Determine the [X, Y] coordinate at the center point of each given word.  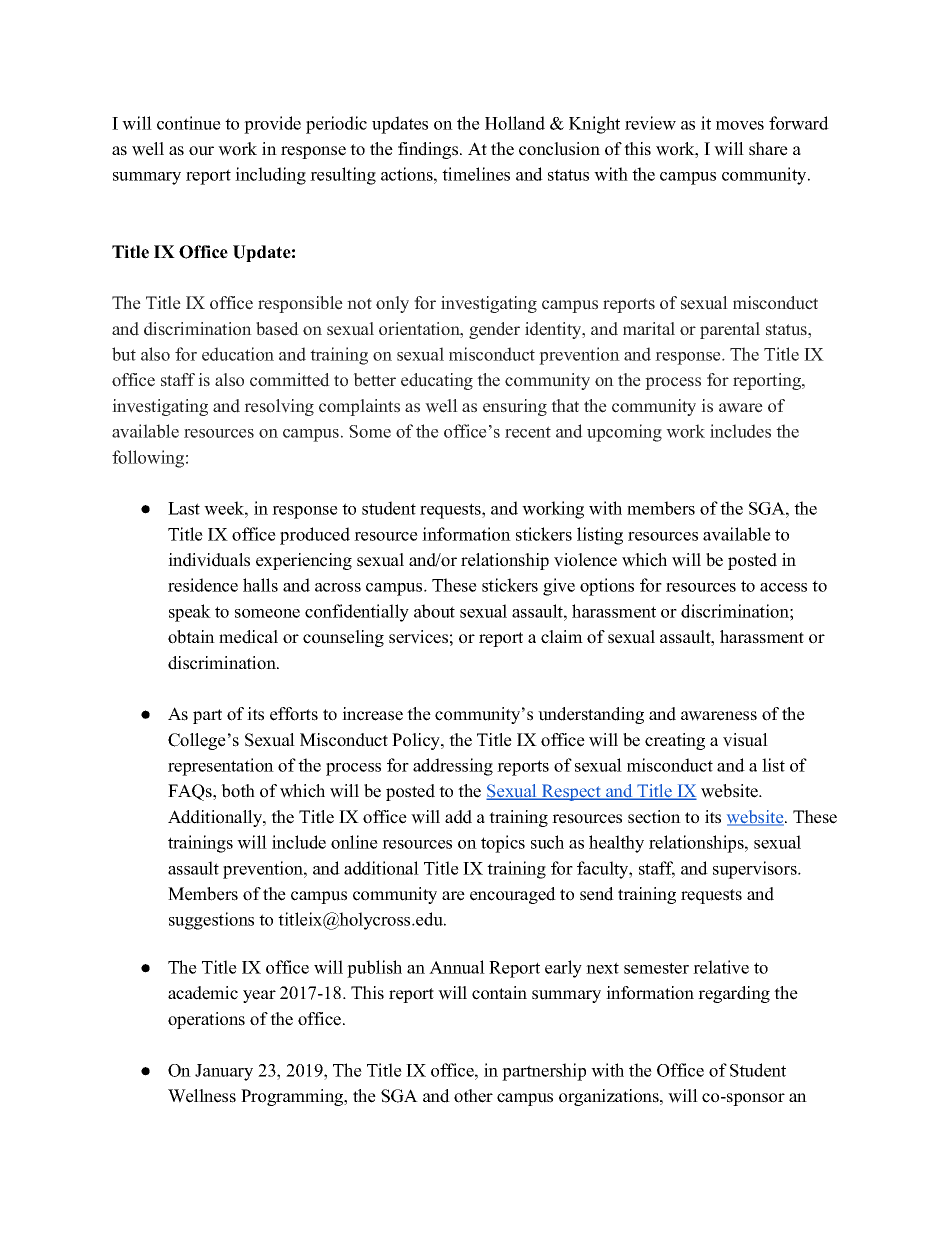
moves [740, 125]
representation [221, 767]
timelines [476, 174]
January [224, 1072]
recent [528, 432]
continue [189, 123]
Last [184, 508]
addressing [453, 767]
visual [745, 740]
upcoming [624, 433]
